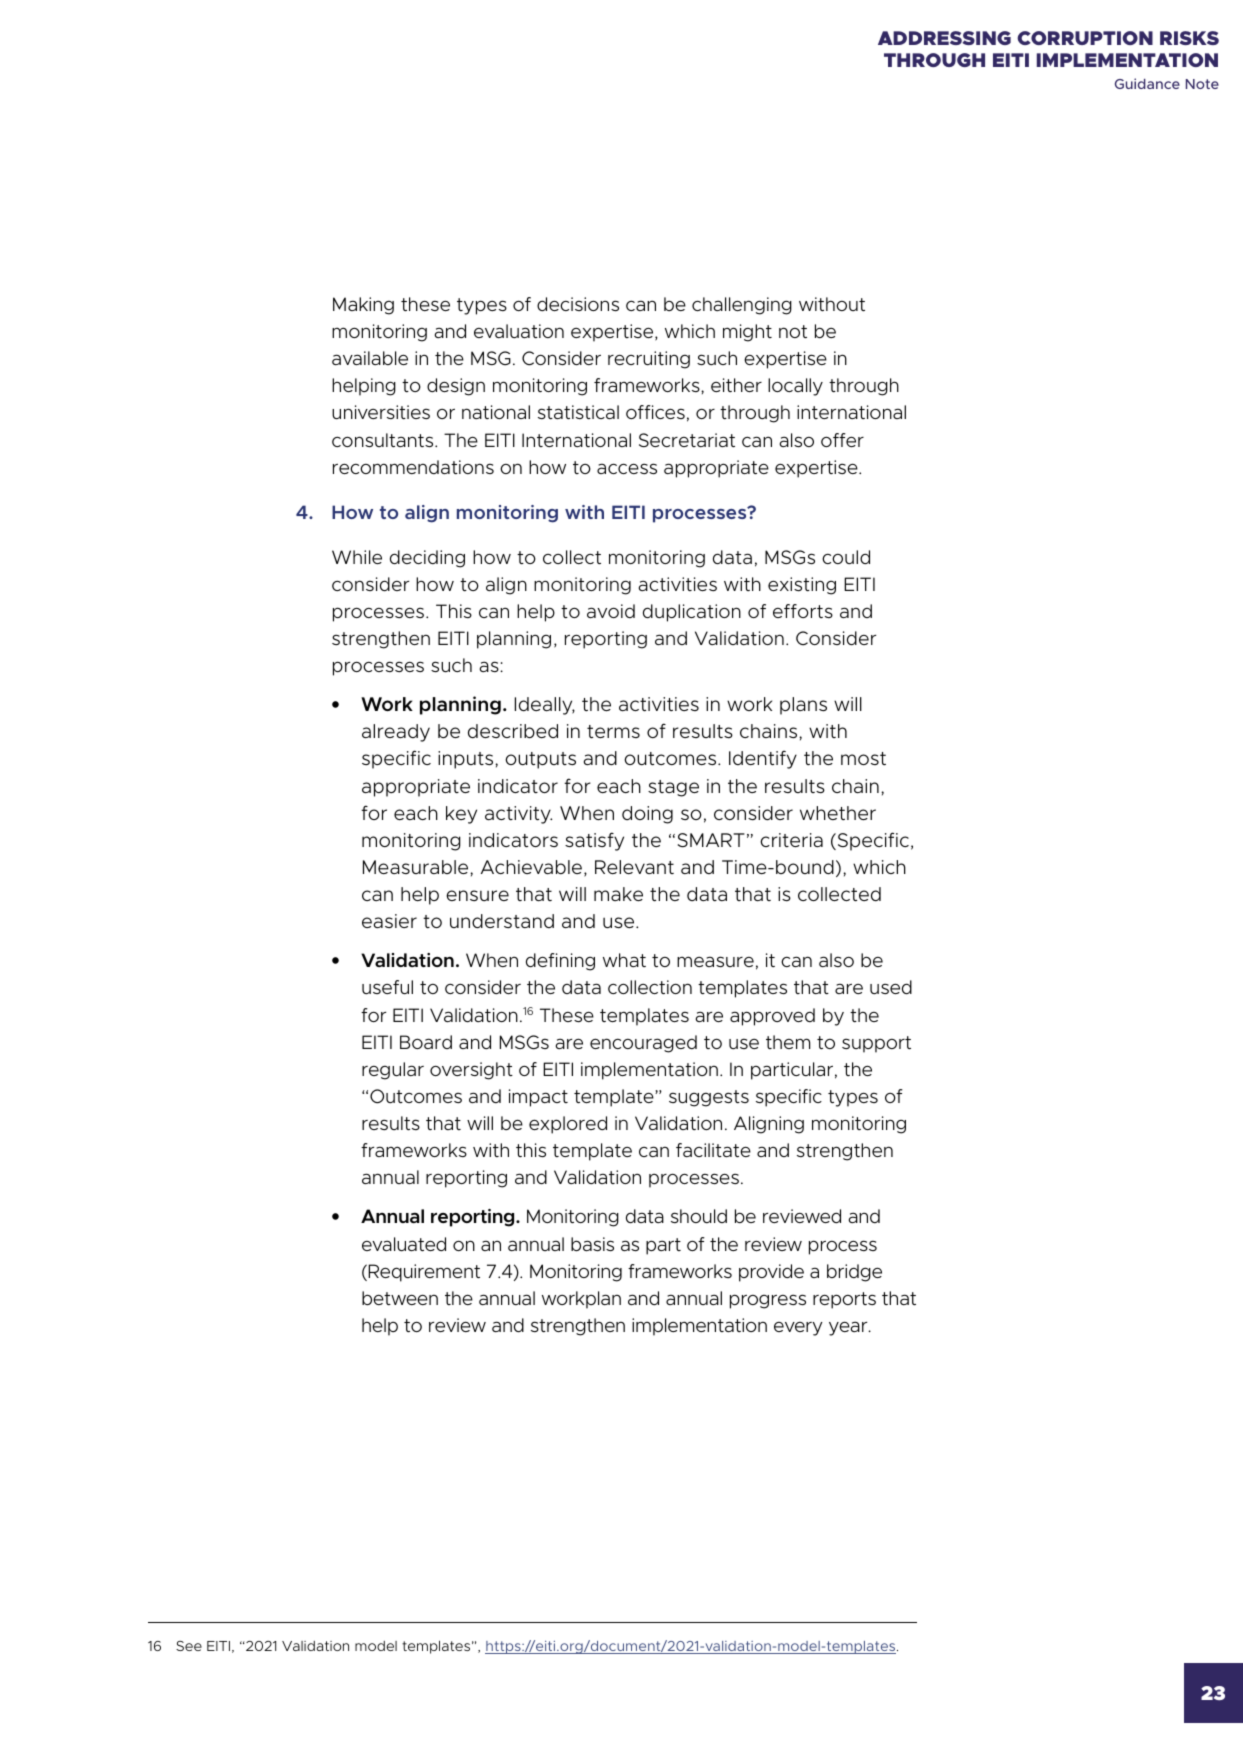 This page has height=1758, width=1243. What do you see at coordinates (189, 1646) in the page?
I see `See` at bounding box center [189, 1646].
